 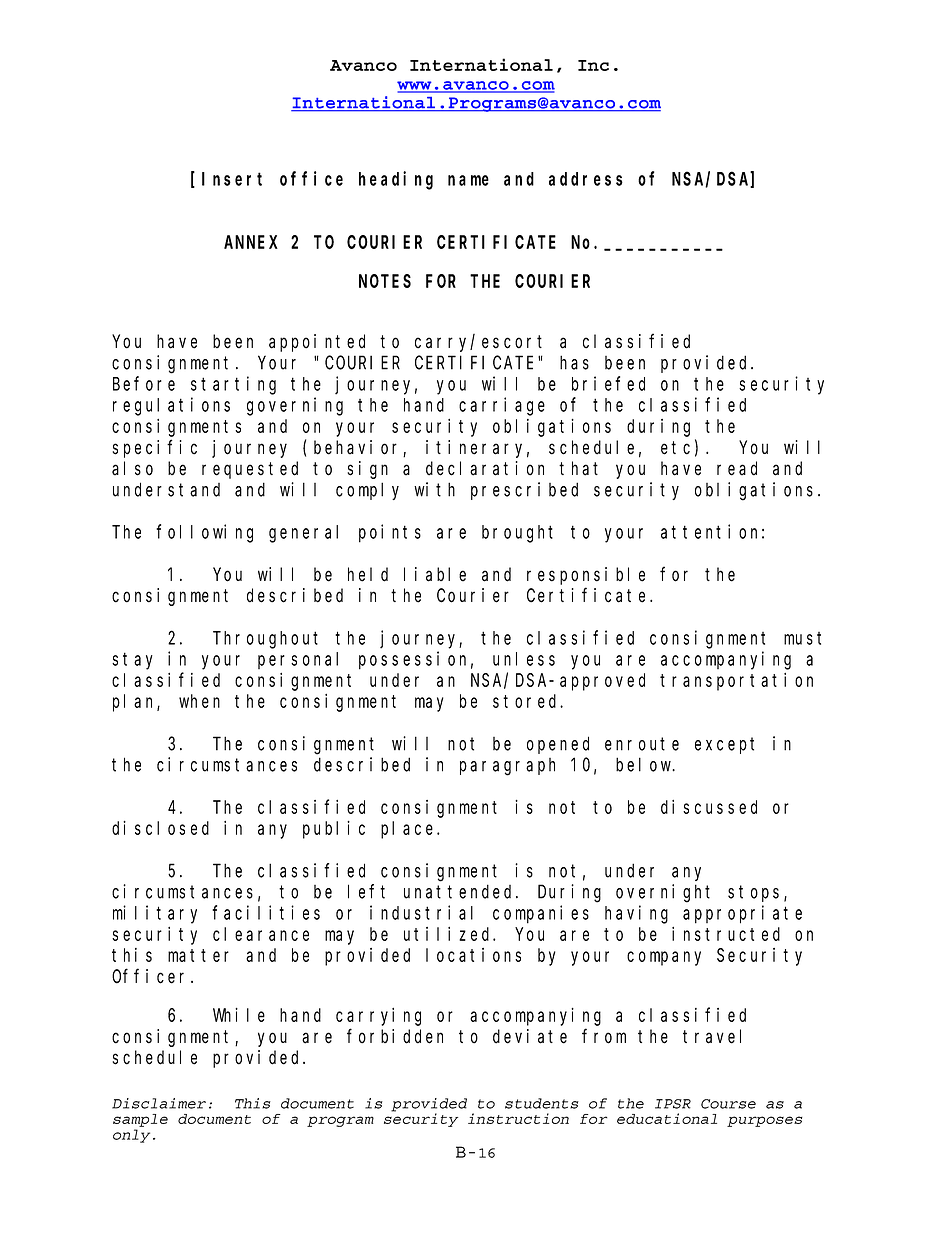 What do you see at coordinates (636, 914) in the image?
I see `having` at bounding box center [636, 914].
